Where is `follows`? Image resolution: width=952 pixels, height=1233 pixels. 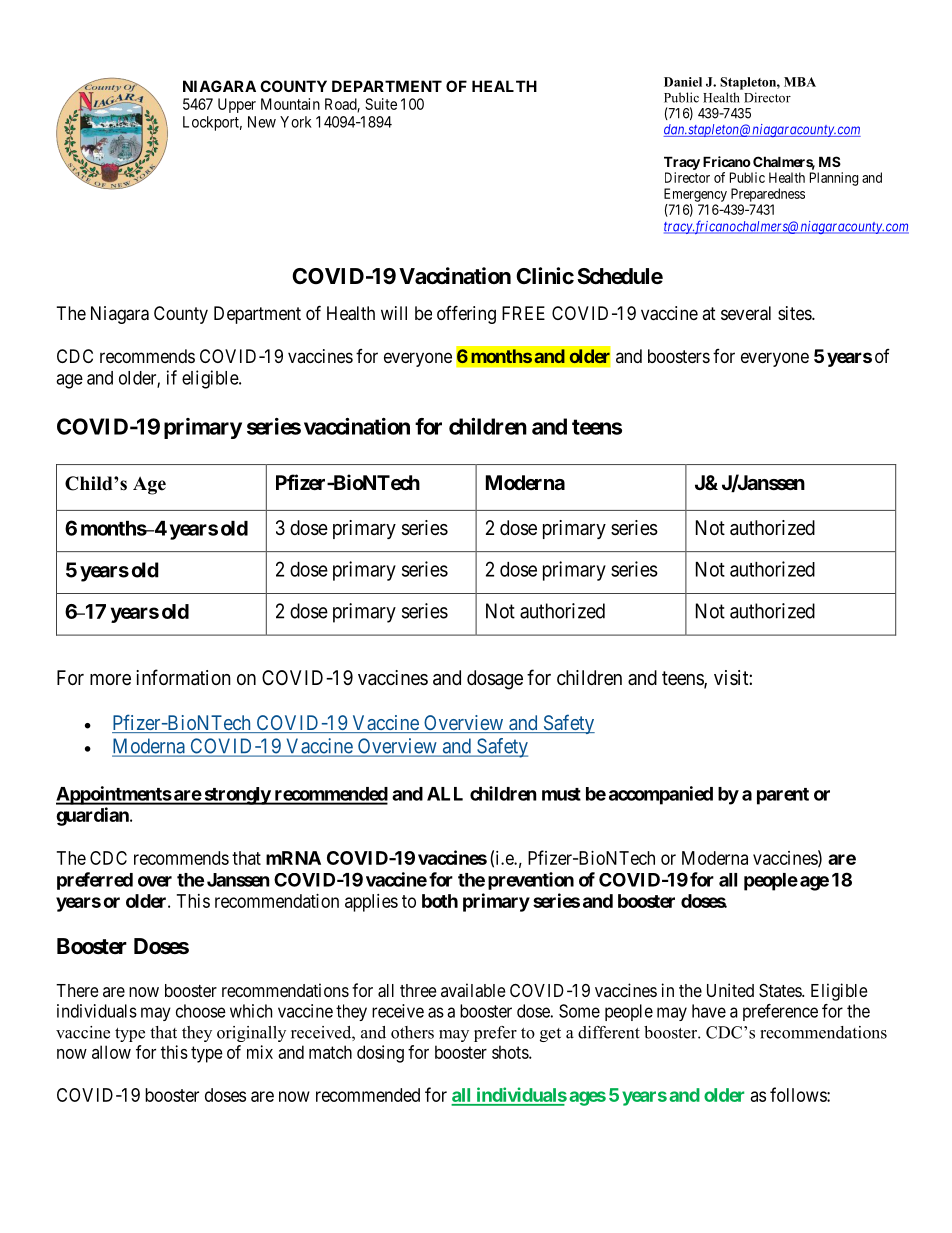 follows is located at coordinates (799, 1094).
